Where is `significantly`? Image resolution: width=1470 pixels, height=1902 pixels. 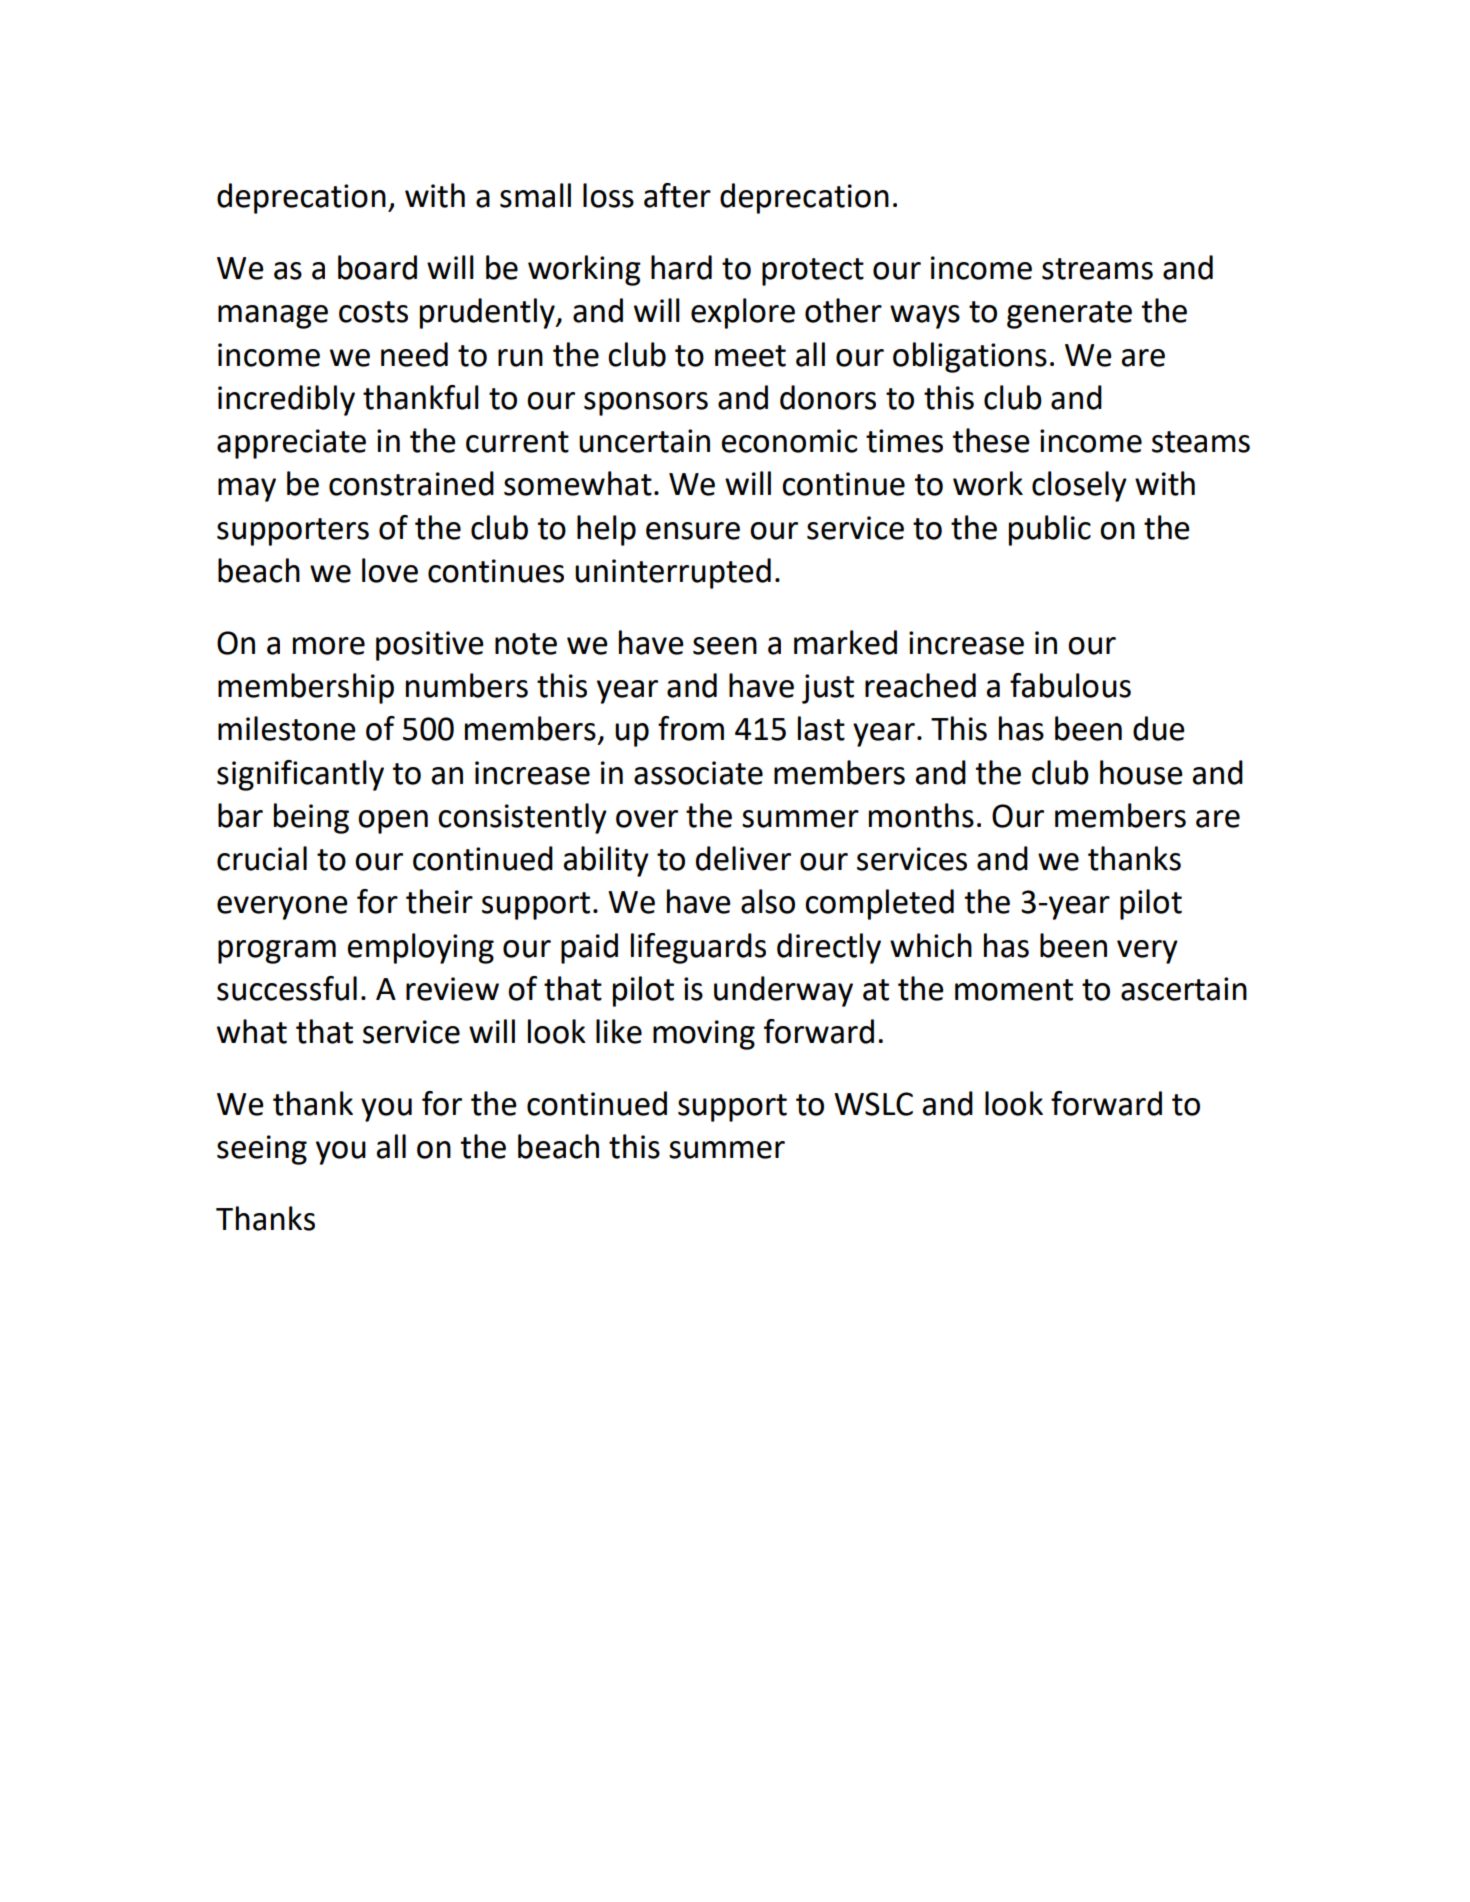 significantly is located at coordinates (300, 775).
